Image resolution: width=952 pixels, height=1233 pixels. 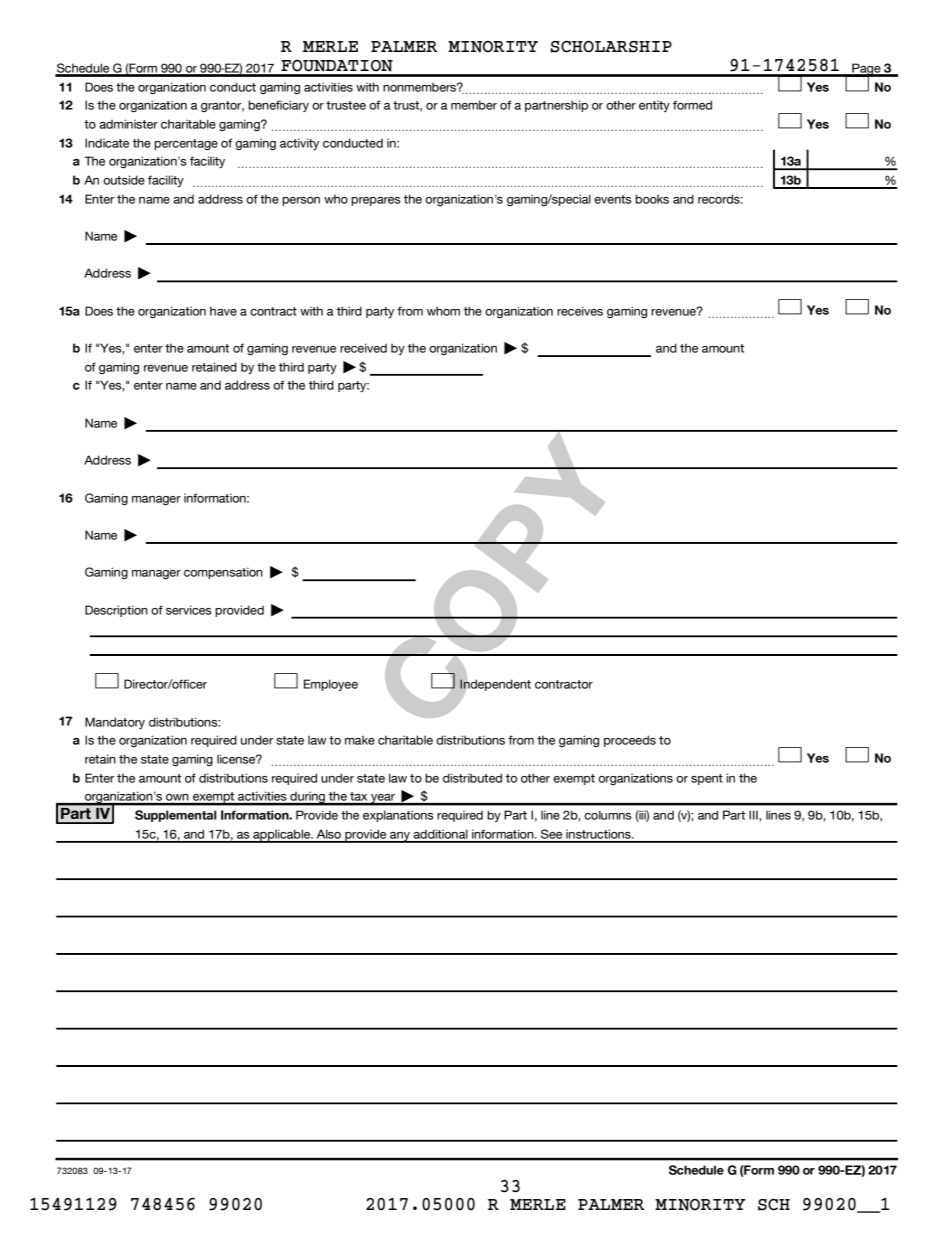 I want to click on columns, so click(x=608, y=815).
